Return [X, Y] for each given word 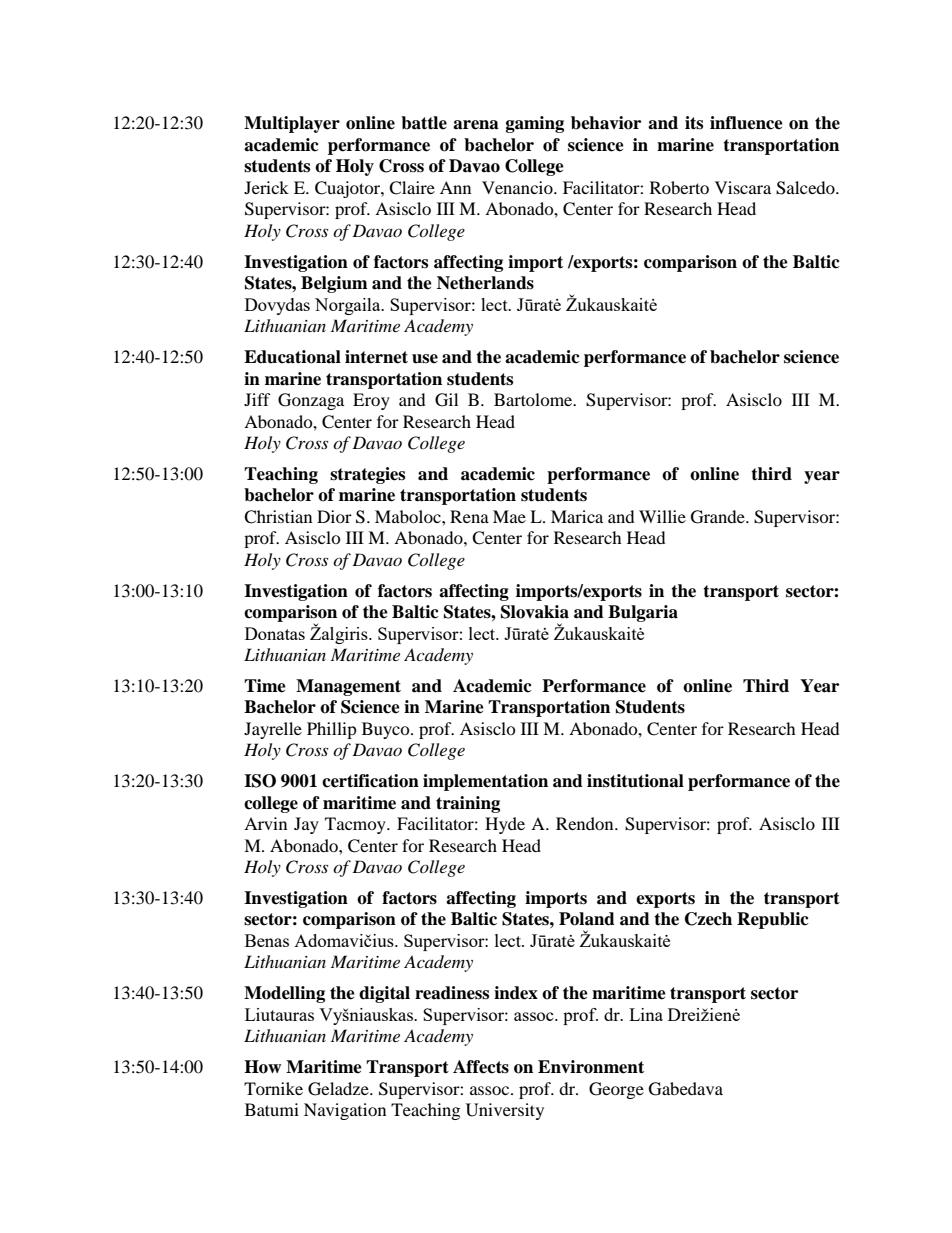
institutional [635, 781]
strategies [367, 475]
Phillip [332, 730]
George [616, 1090]
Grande [719, 517]
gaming [535, 124]
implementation [485, 782]
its [694, 123]
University [505, 1111]
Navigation [345, 1111]
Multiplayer [292, 124]
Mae [509, 516]
